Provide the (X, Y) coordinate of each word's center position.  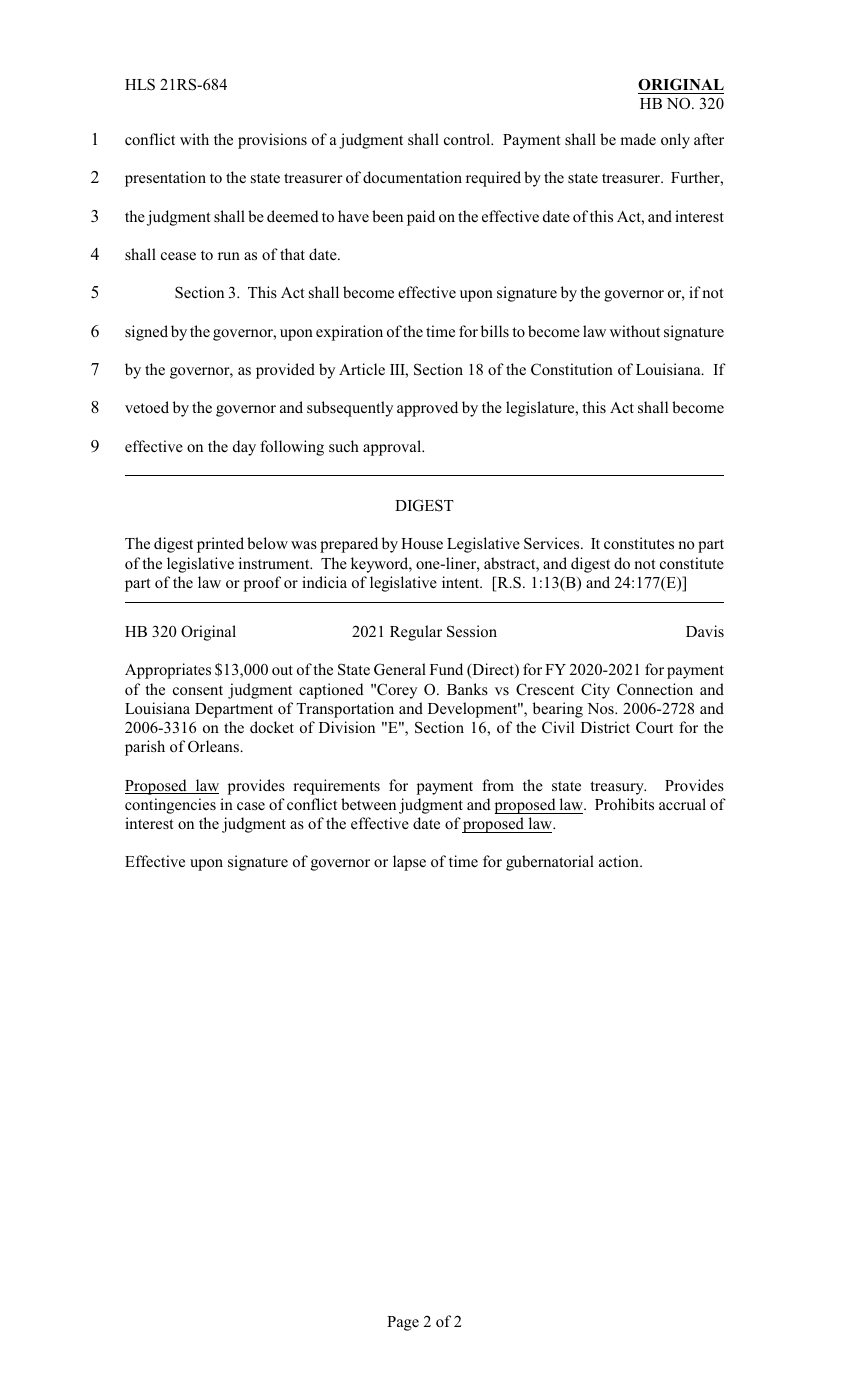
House (422, 543)
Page (403, 1323)
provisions (272, 141)
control (468, 139)
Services (553, 543)
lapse (409, 863)
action (620, 861)
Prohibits (624, 804)
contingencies (170, 806)
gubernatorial (550, 863)
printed (220, 545)
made (638, 139)
